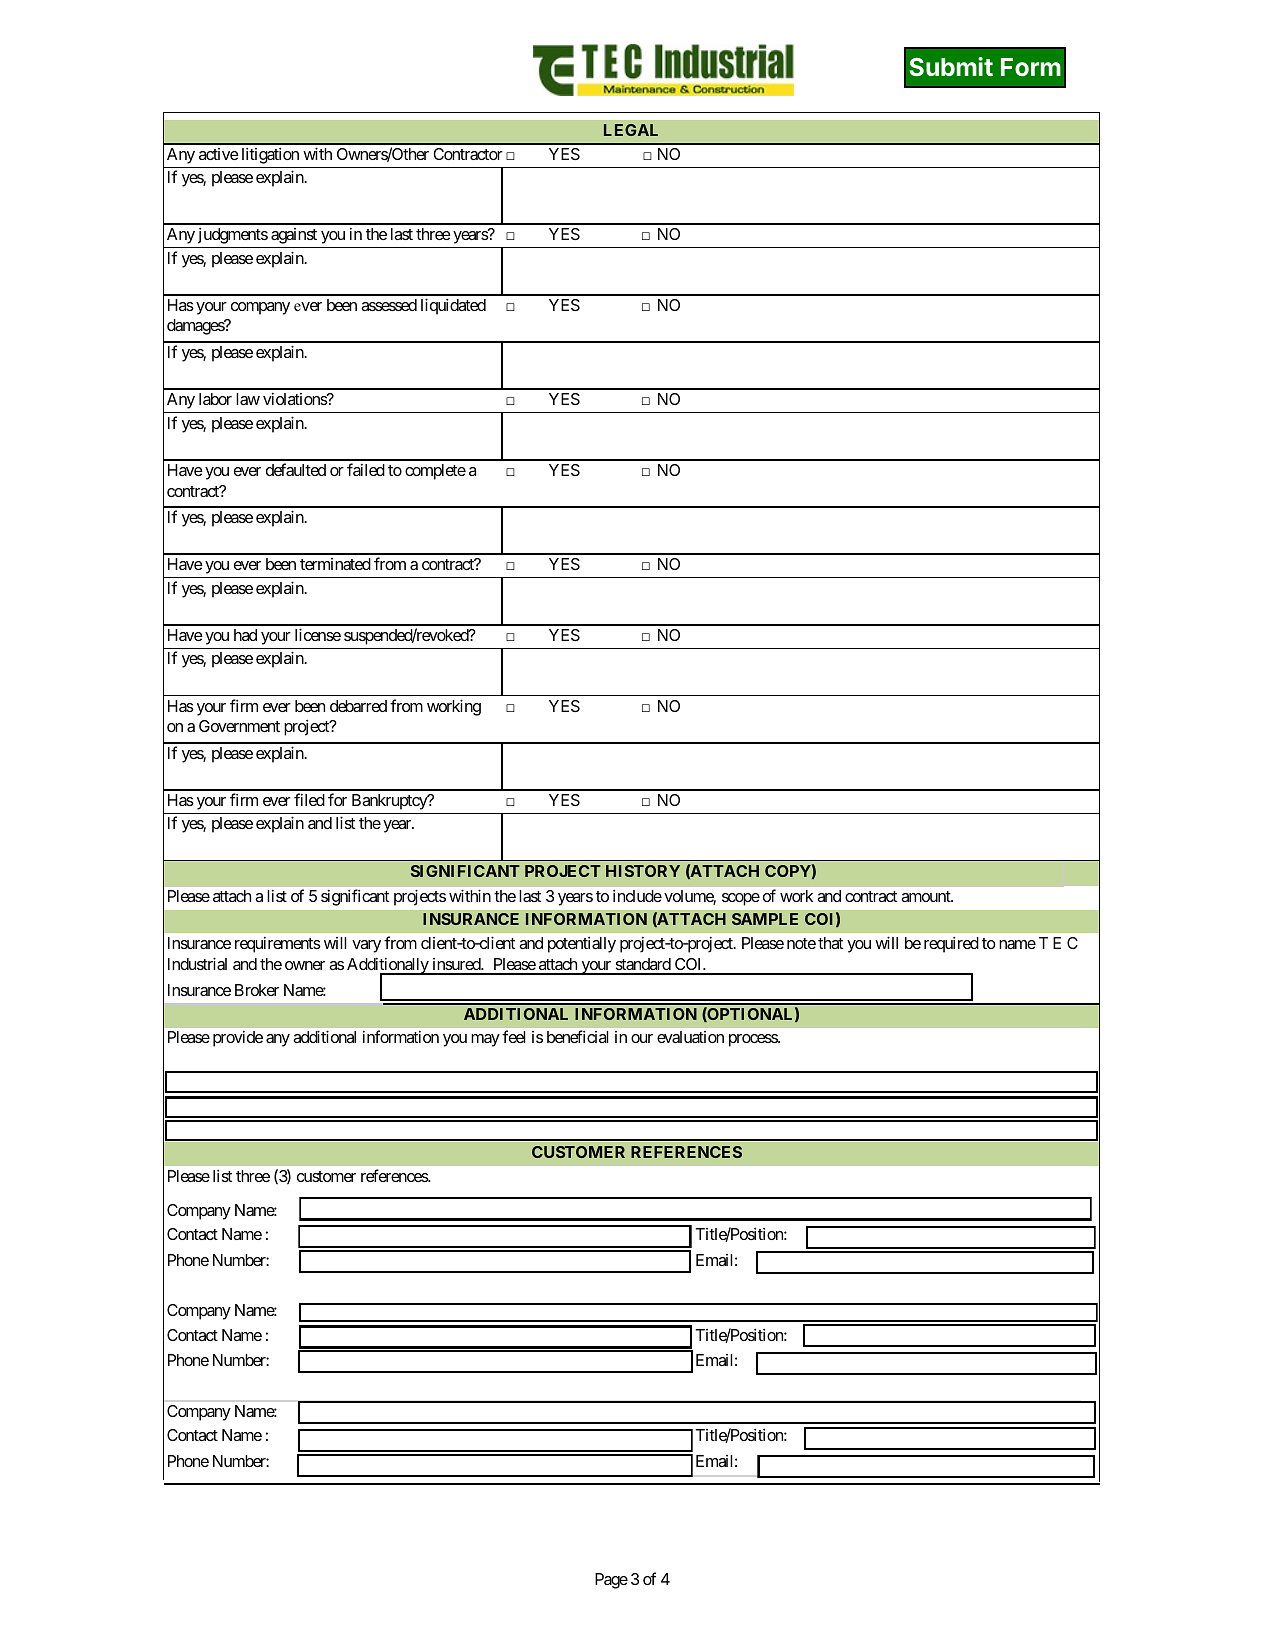  What do you see at coordinates (238, 1039) in the document?
I see `provide` at bounding box center [238, 1039].
